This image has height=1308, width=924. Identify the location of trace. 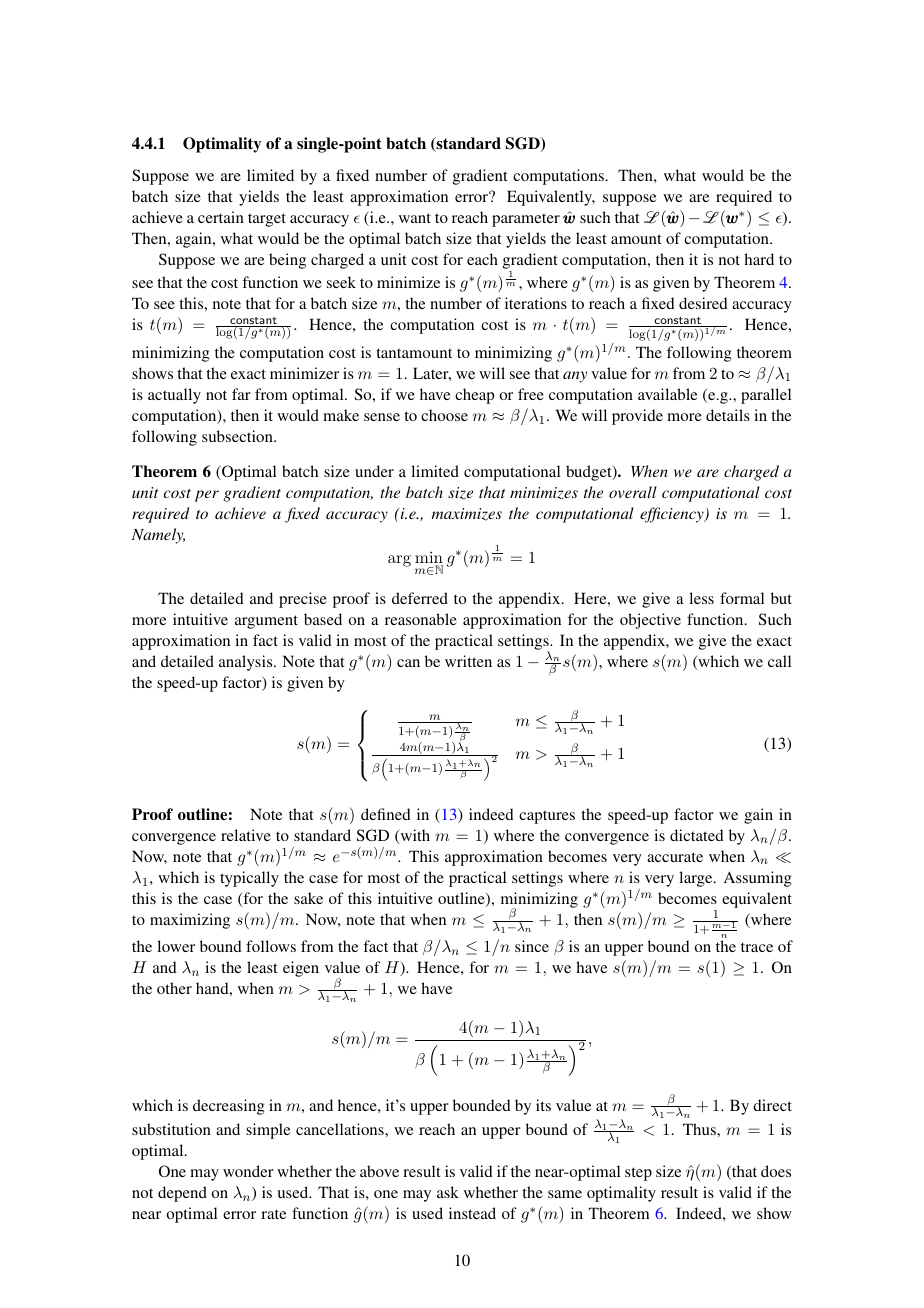
(757, 947).
